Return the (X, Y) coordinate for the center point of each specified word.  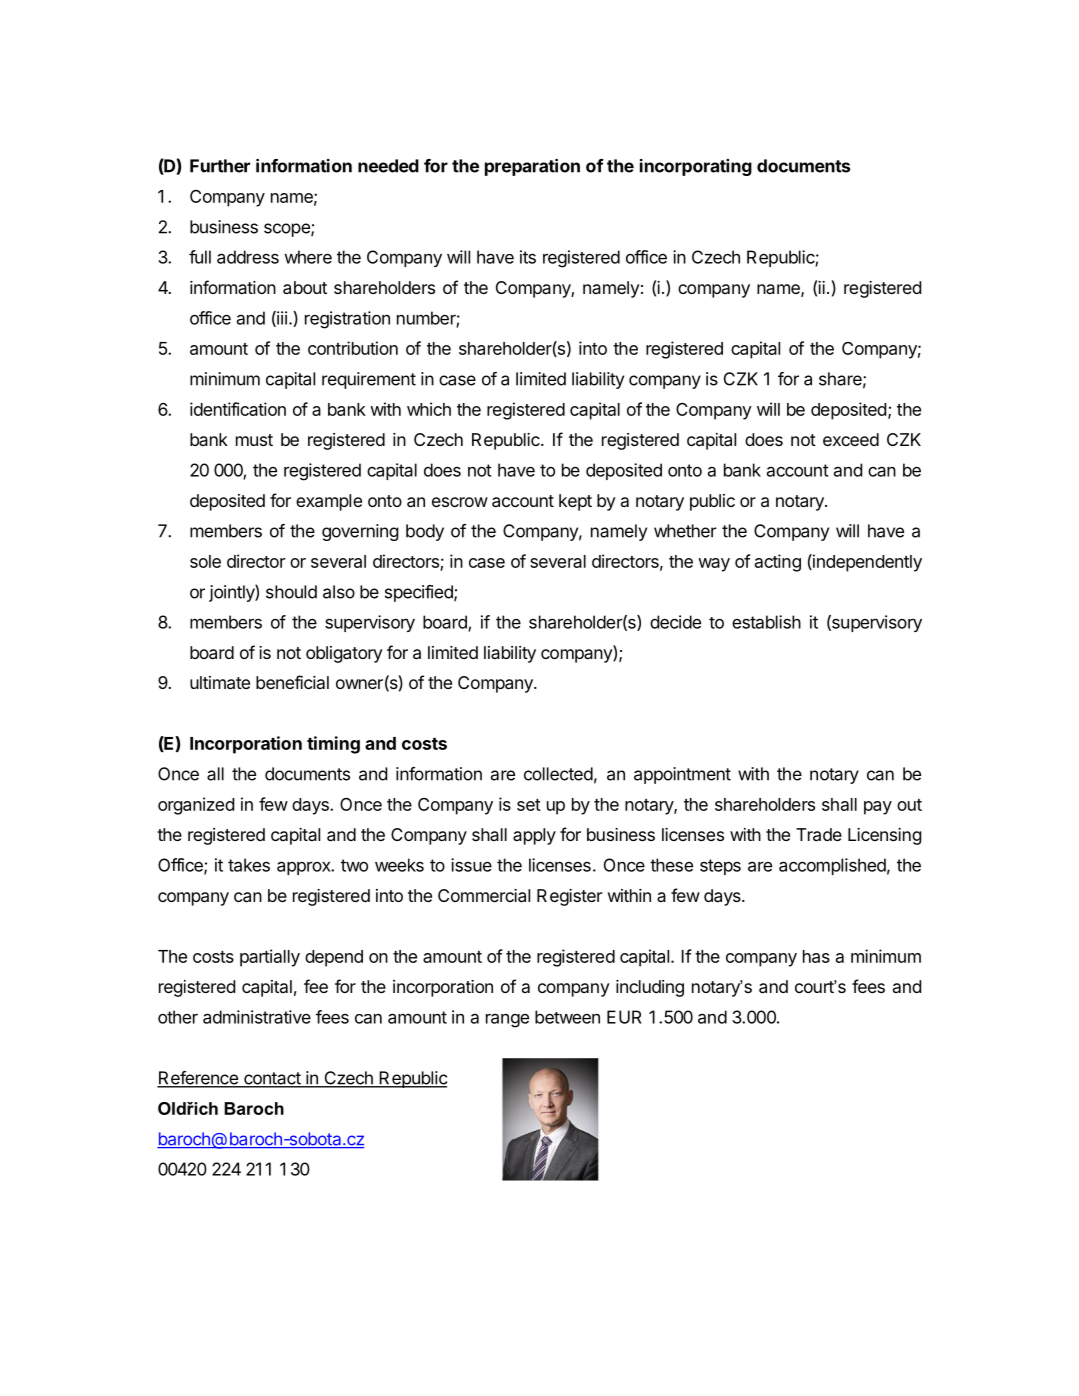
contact (272, 1079)
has (816, 956)
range (507, 1020)
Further (220, 166)
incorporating (696, 167)
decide (675, 622)
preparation (532, 167)
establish (766, 622)
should (291, 592)
